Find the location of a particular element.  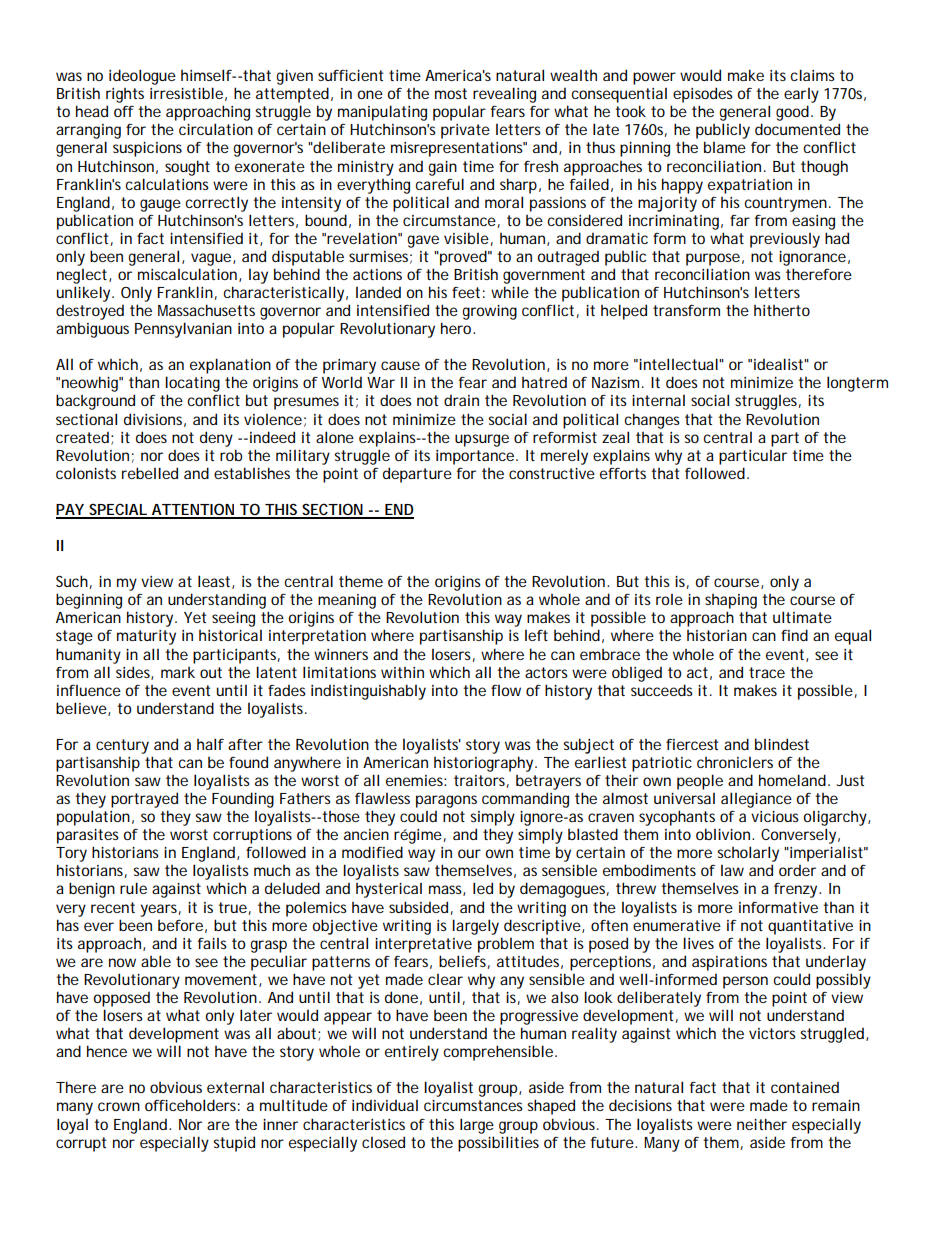

rights is located at coordinates (125, 95).
